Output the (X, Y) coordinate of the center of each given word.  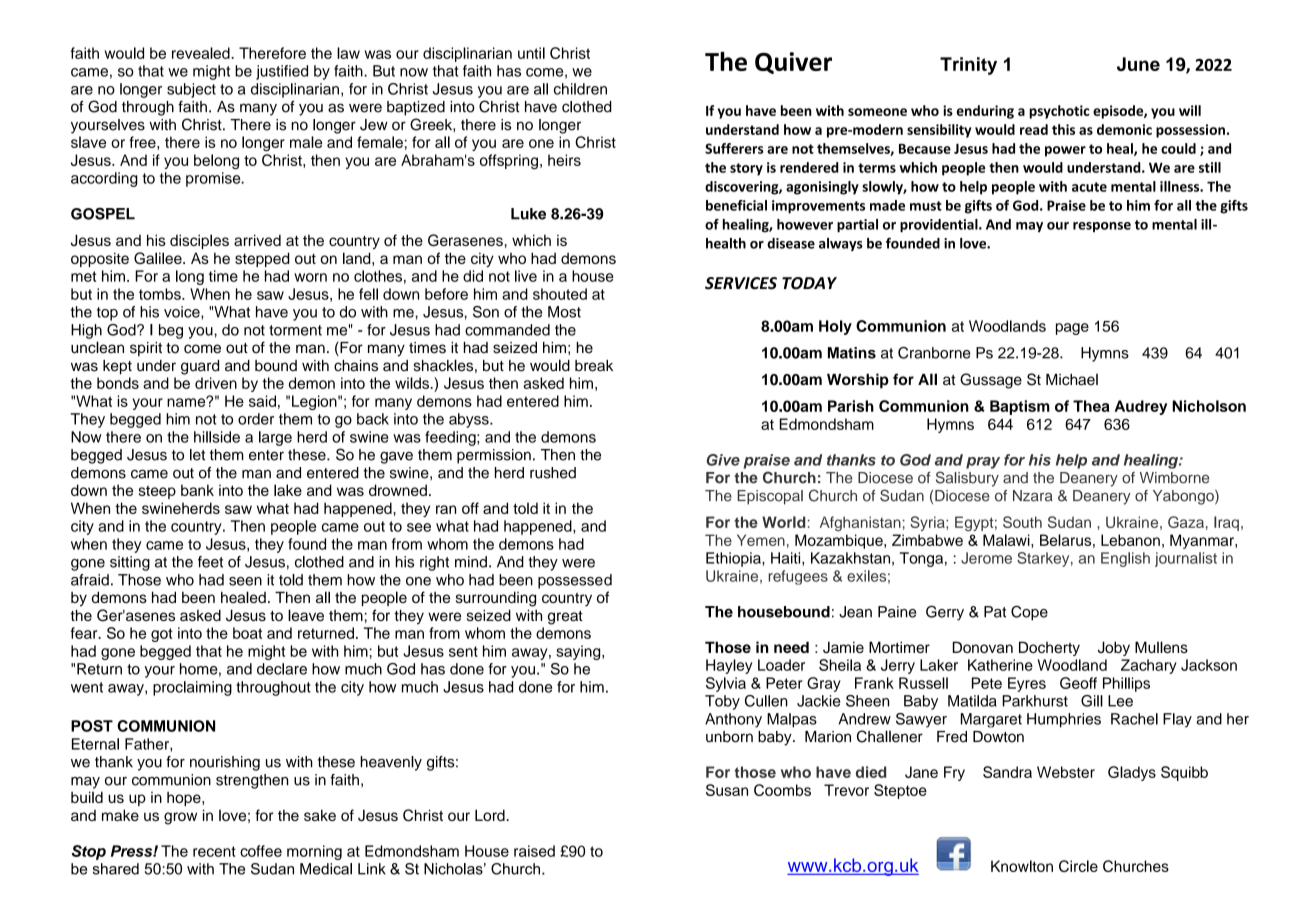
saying (579, 652)
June (1138, 64)
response (1102, 227)
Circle (1078, 866)
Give (723, 460)
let (197, 455)
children (580, 89)
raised (534, 851)
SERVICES (741, 283)
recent (214, 851)
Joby (1114, 648)
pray (983, 463)
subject (191, 90)
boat (247, 633)
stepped (262, 259)
